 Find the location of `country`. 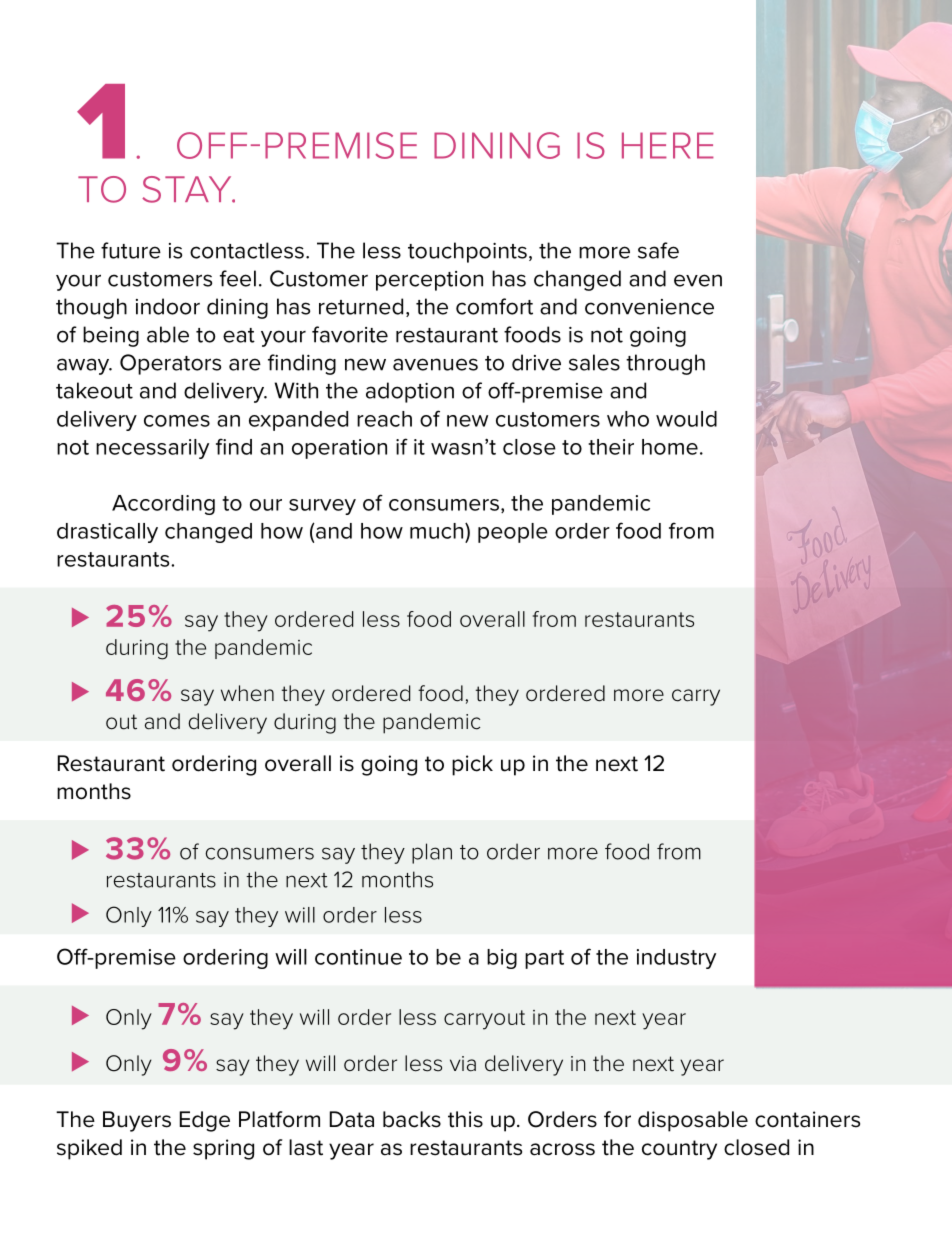

country is located at coordinates (679, 1150).
